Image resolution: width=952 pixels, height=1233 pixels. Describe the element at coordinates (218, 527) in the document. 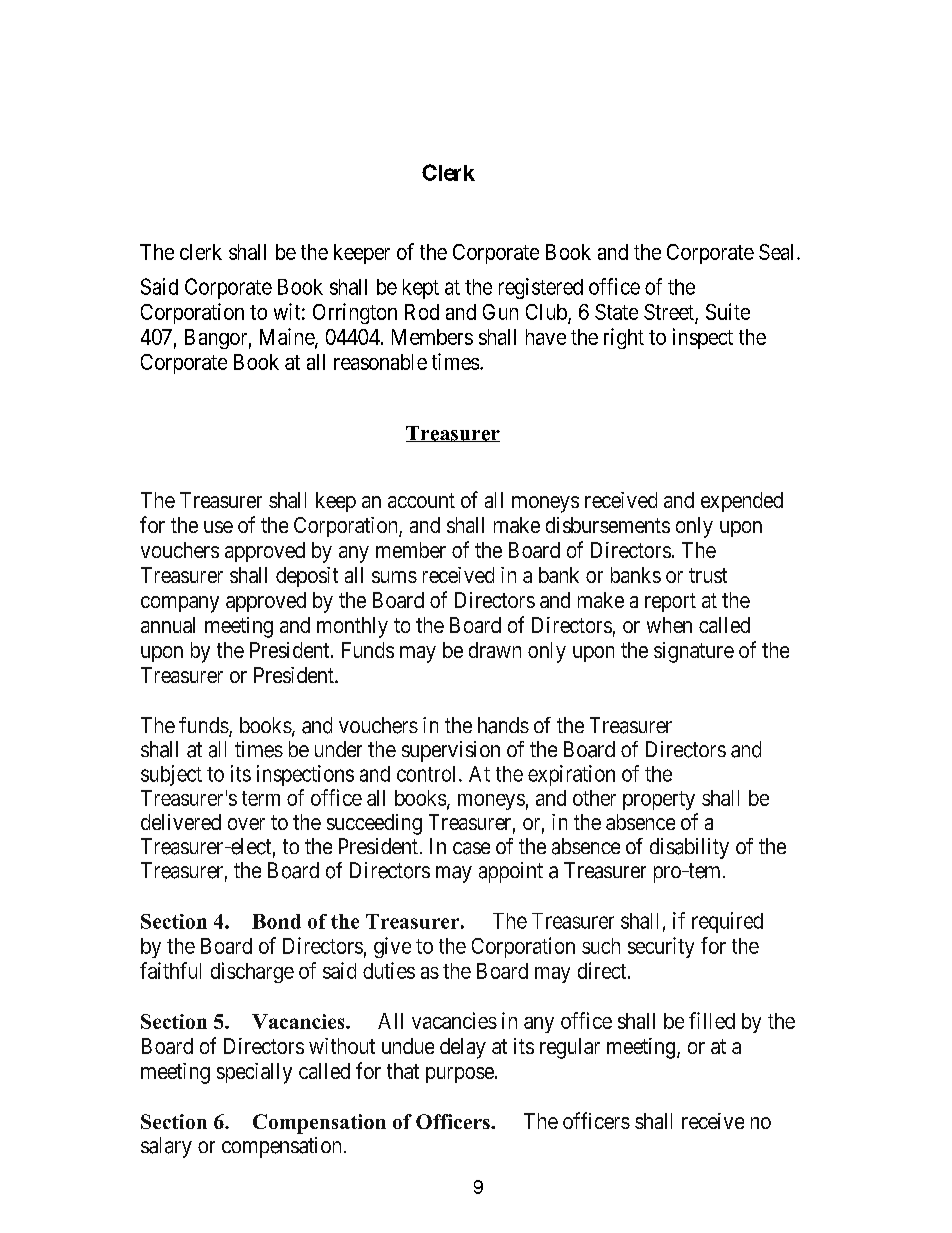

I see `use` at that location.
